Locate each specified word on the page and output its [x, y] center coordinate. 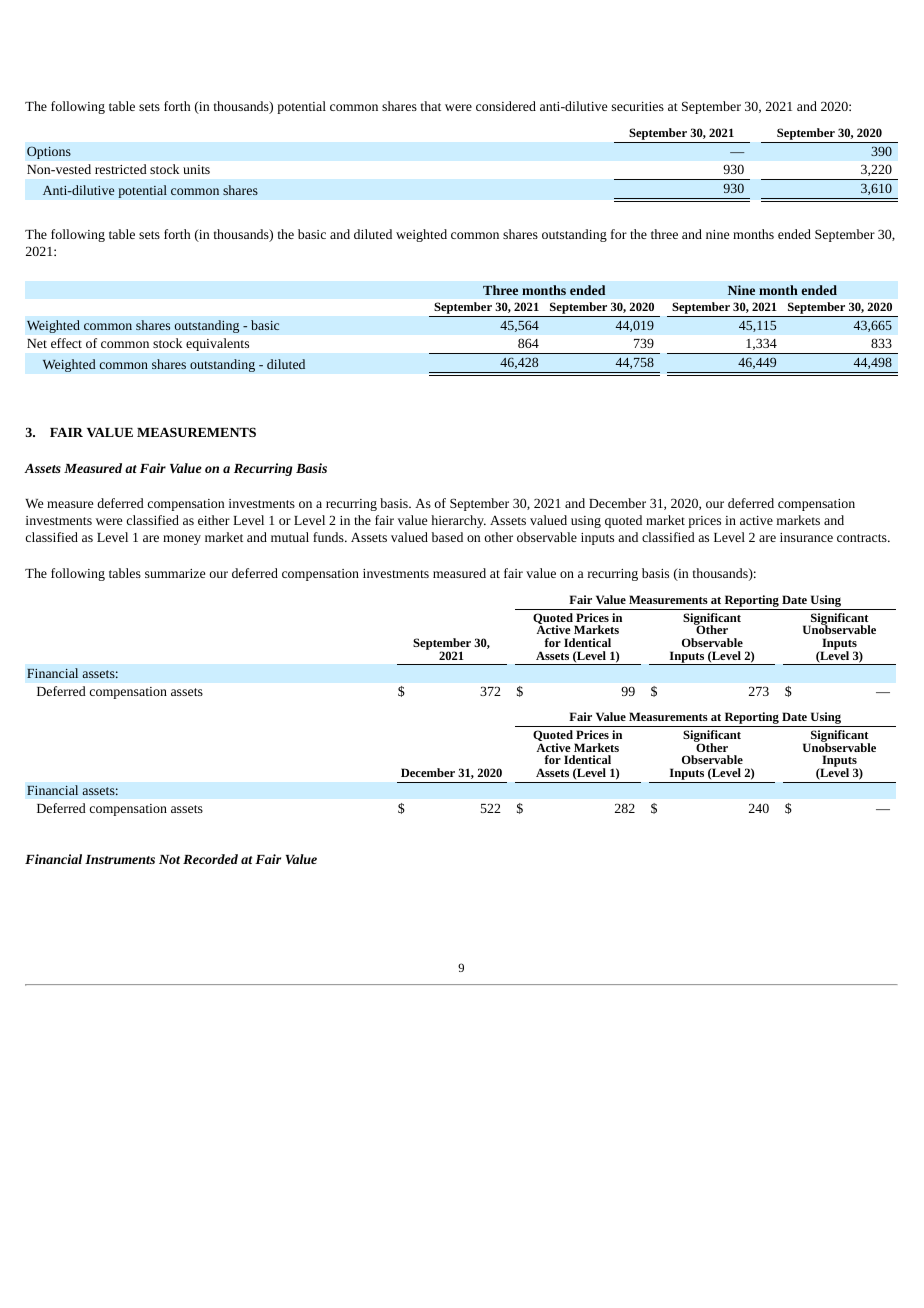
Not [169, 859]
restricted [121, 169]
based [447, 537]
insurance [806, 537]
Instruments [120, 859]
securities [638, 106]
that [431, 106]
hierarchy [458, 521]
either [214, 520]
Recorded [210, 859]
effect [66, 343]
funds [329, 537]
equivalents [217, 344]
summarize [175, 573]
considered [506, 106]
